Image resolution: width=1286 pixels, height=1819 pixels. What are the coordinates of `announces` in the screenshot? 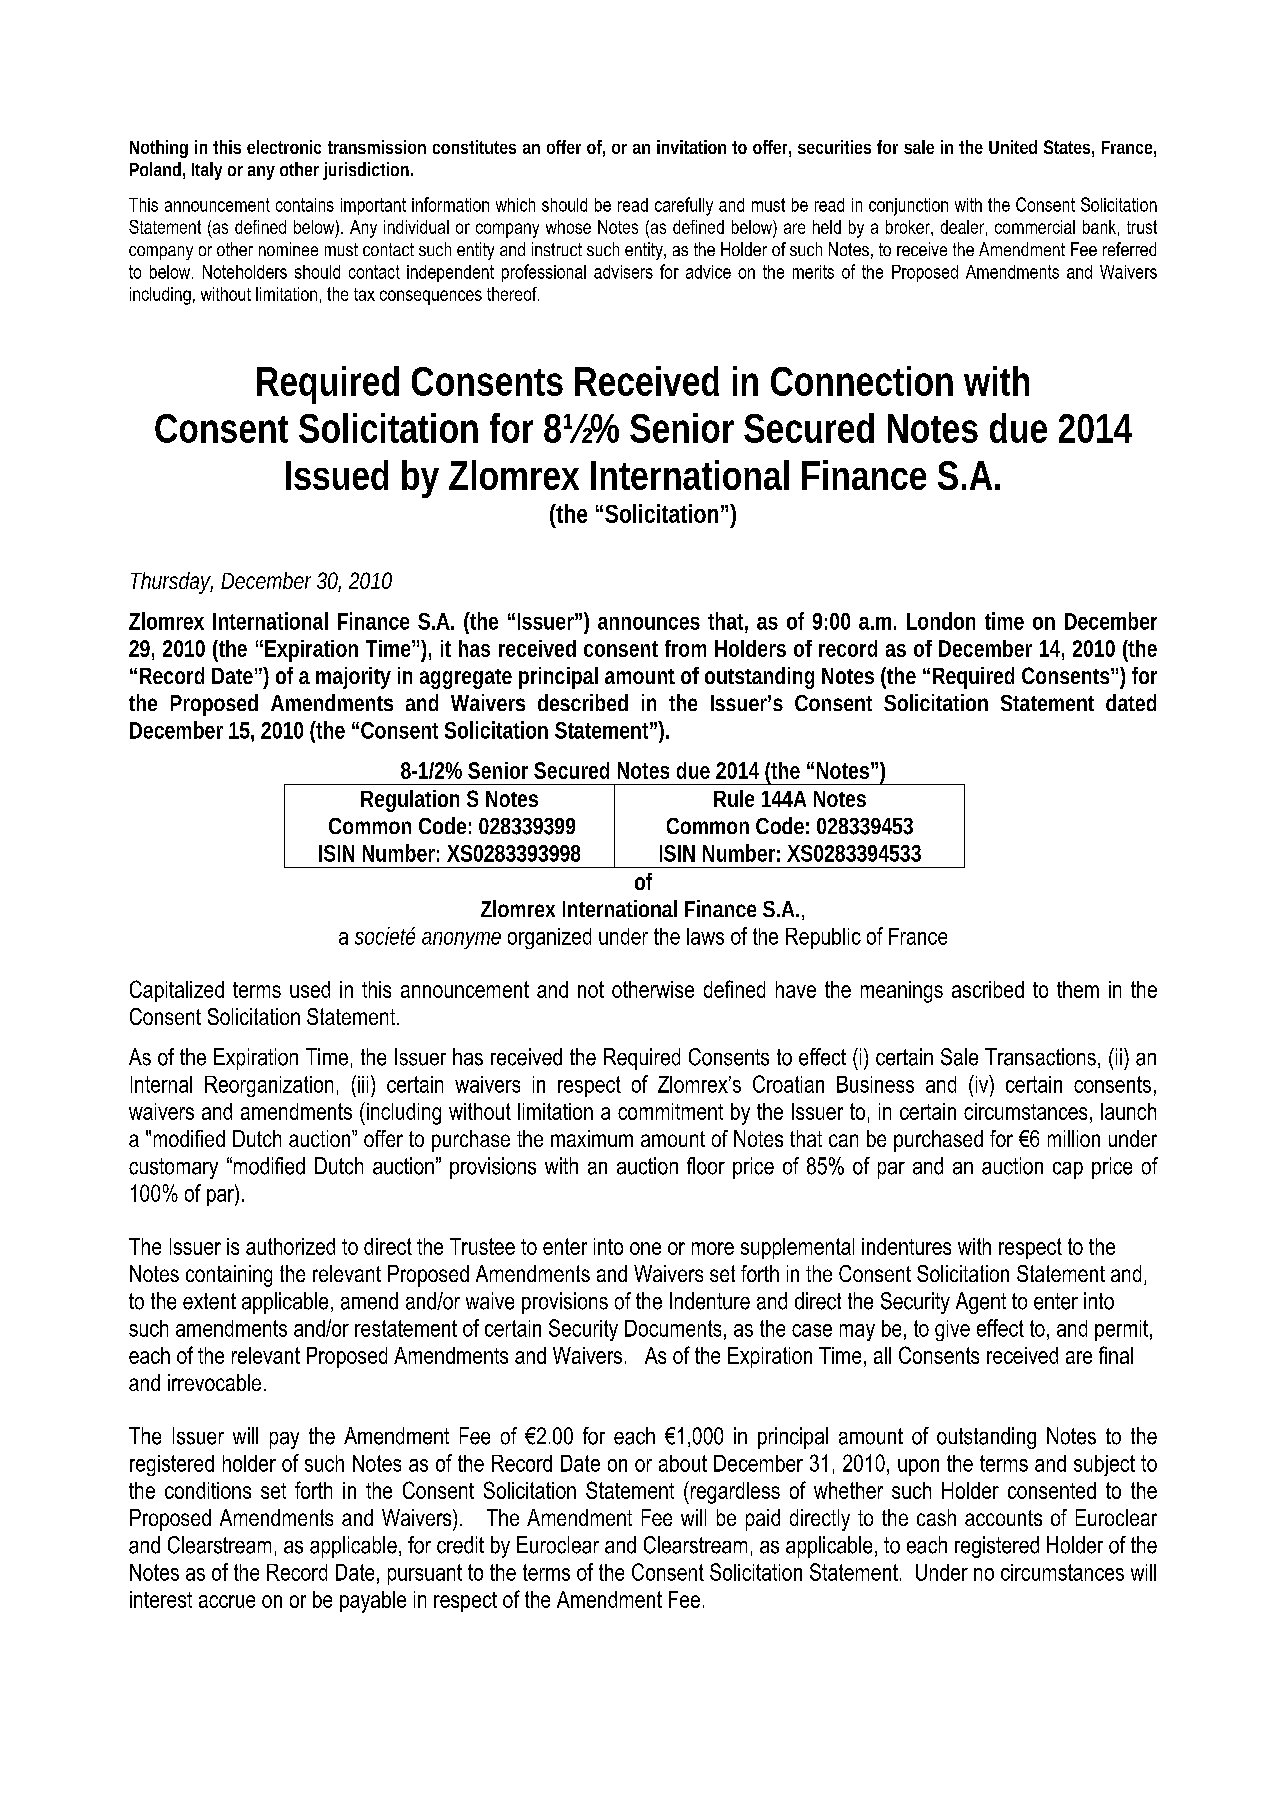 It's located at (649, 623).
